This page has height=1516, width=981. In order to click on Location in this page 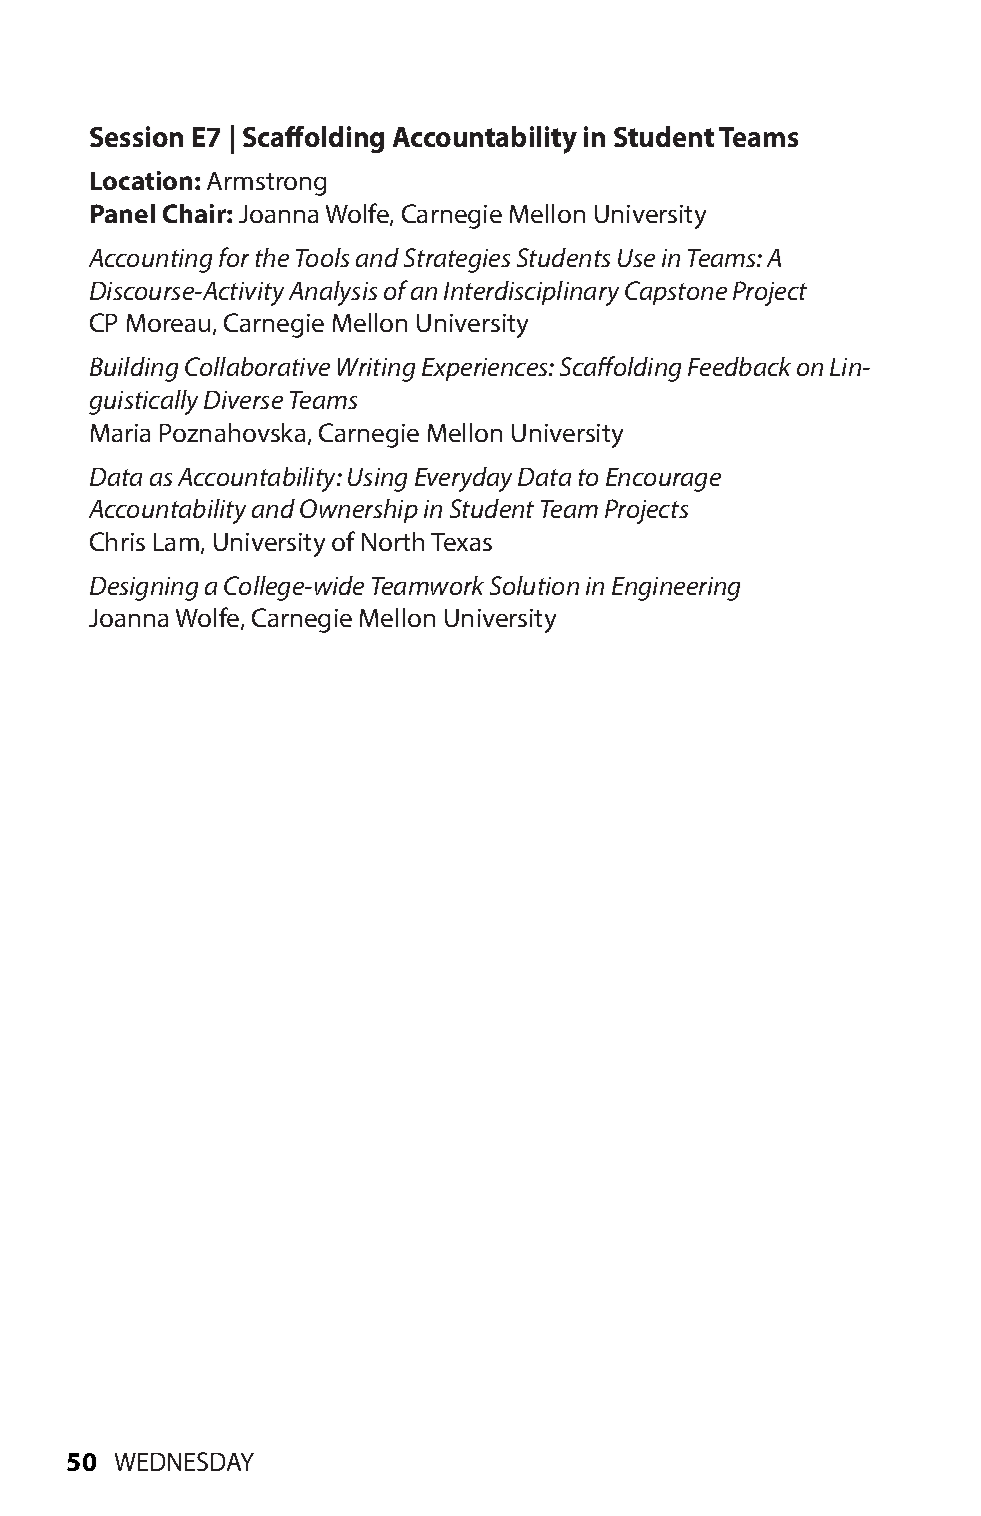, I will do `click(141, 180)`.
